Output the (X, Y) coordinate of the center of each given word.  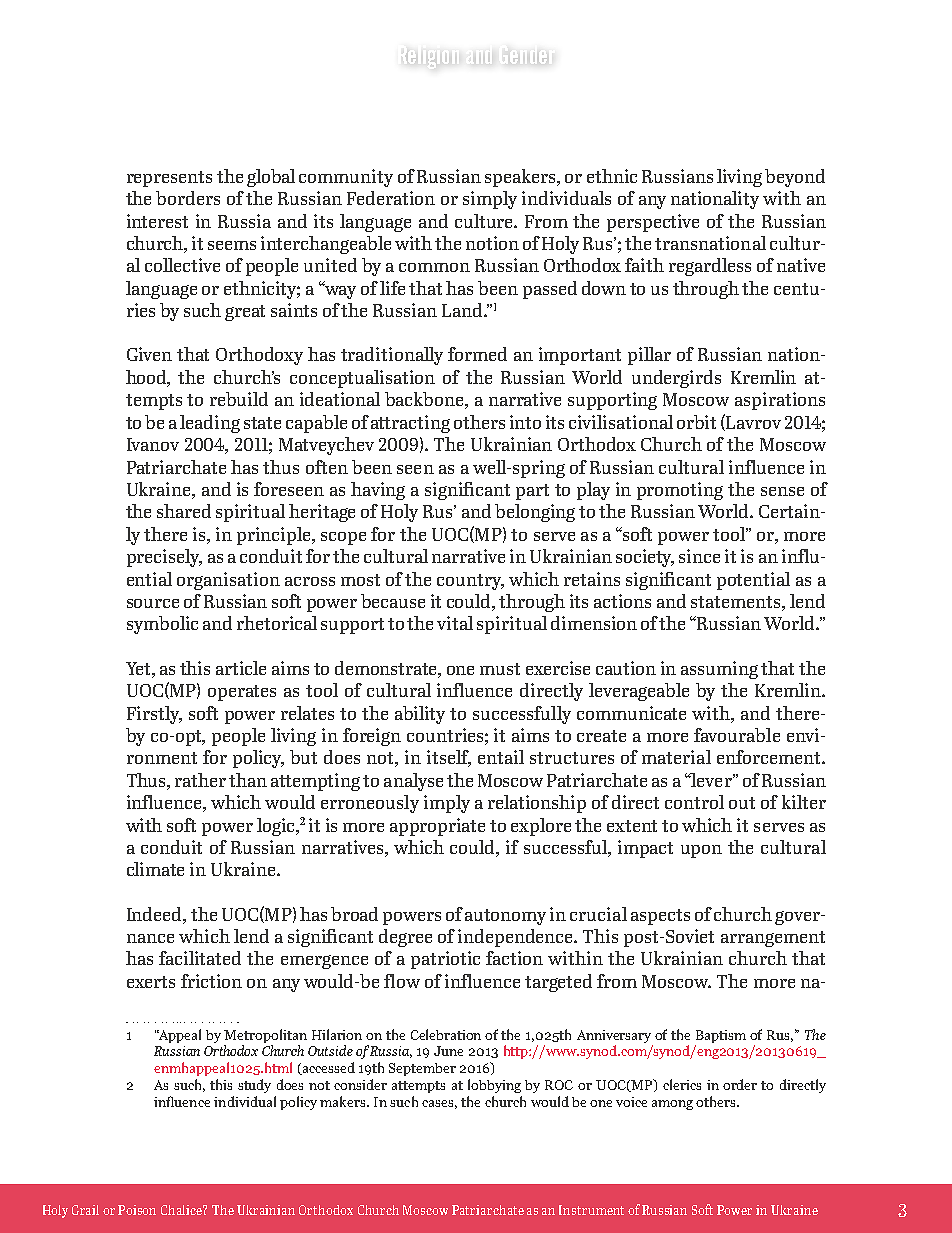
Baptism (721, 1036)
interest (157, 221)
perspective (653, 223)
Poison (137, 1210)
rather (200, 780)
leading (210, 424)
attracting (410, 424)
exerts (151, 982)
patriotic (445, 960)
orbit (696, 422)
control (694, 802)
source (153, 603)
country (470, 582)
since (699, 556)
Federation (391, 198)
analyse (413, 782)
